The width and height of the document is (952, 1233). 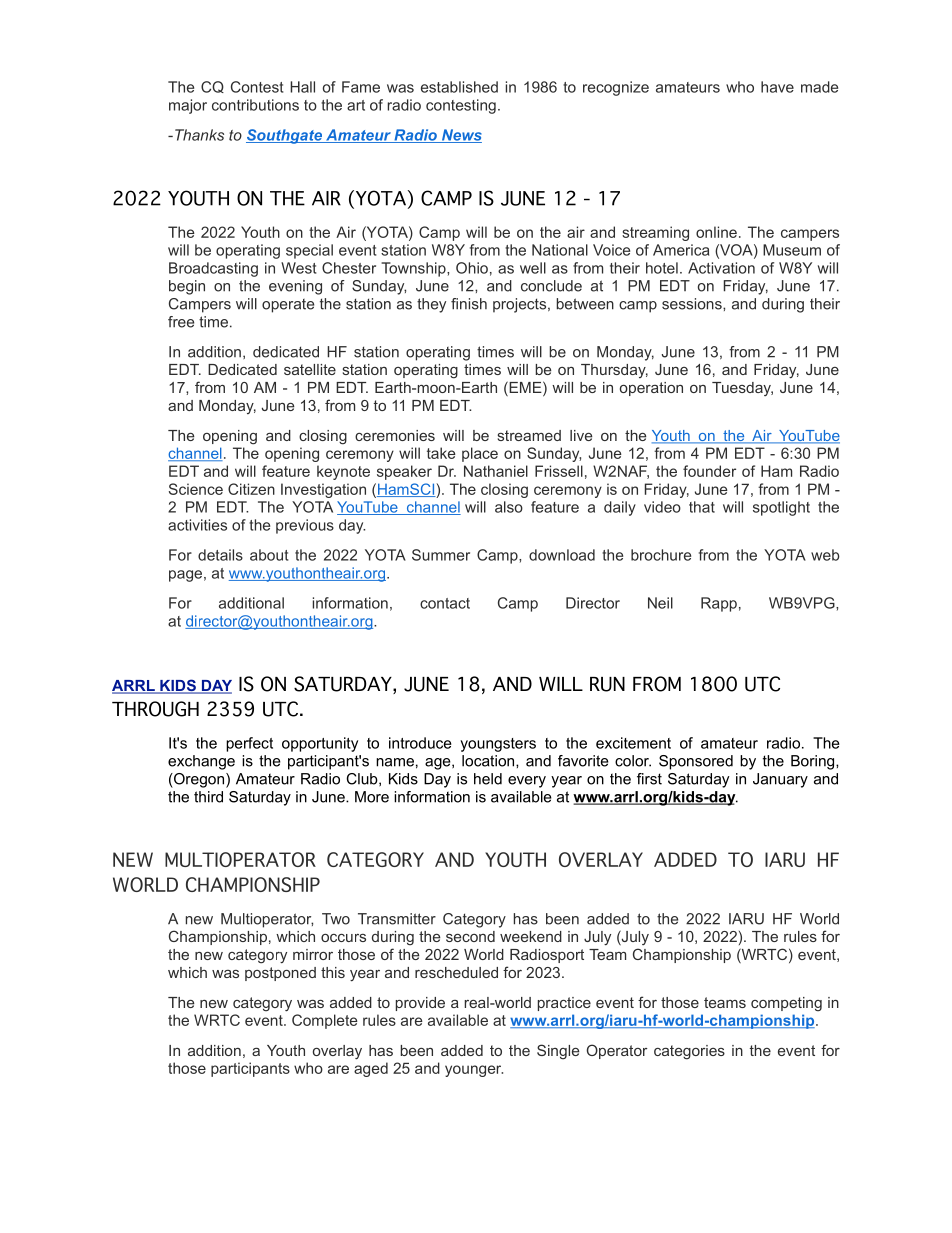 What do you see at coordinates (255, 105) in the document?
I see `contributions` at bounding box center [255, 105].
